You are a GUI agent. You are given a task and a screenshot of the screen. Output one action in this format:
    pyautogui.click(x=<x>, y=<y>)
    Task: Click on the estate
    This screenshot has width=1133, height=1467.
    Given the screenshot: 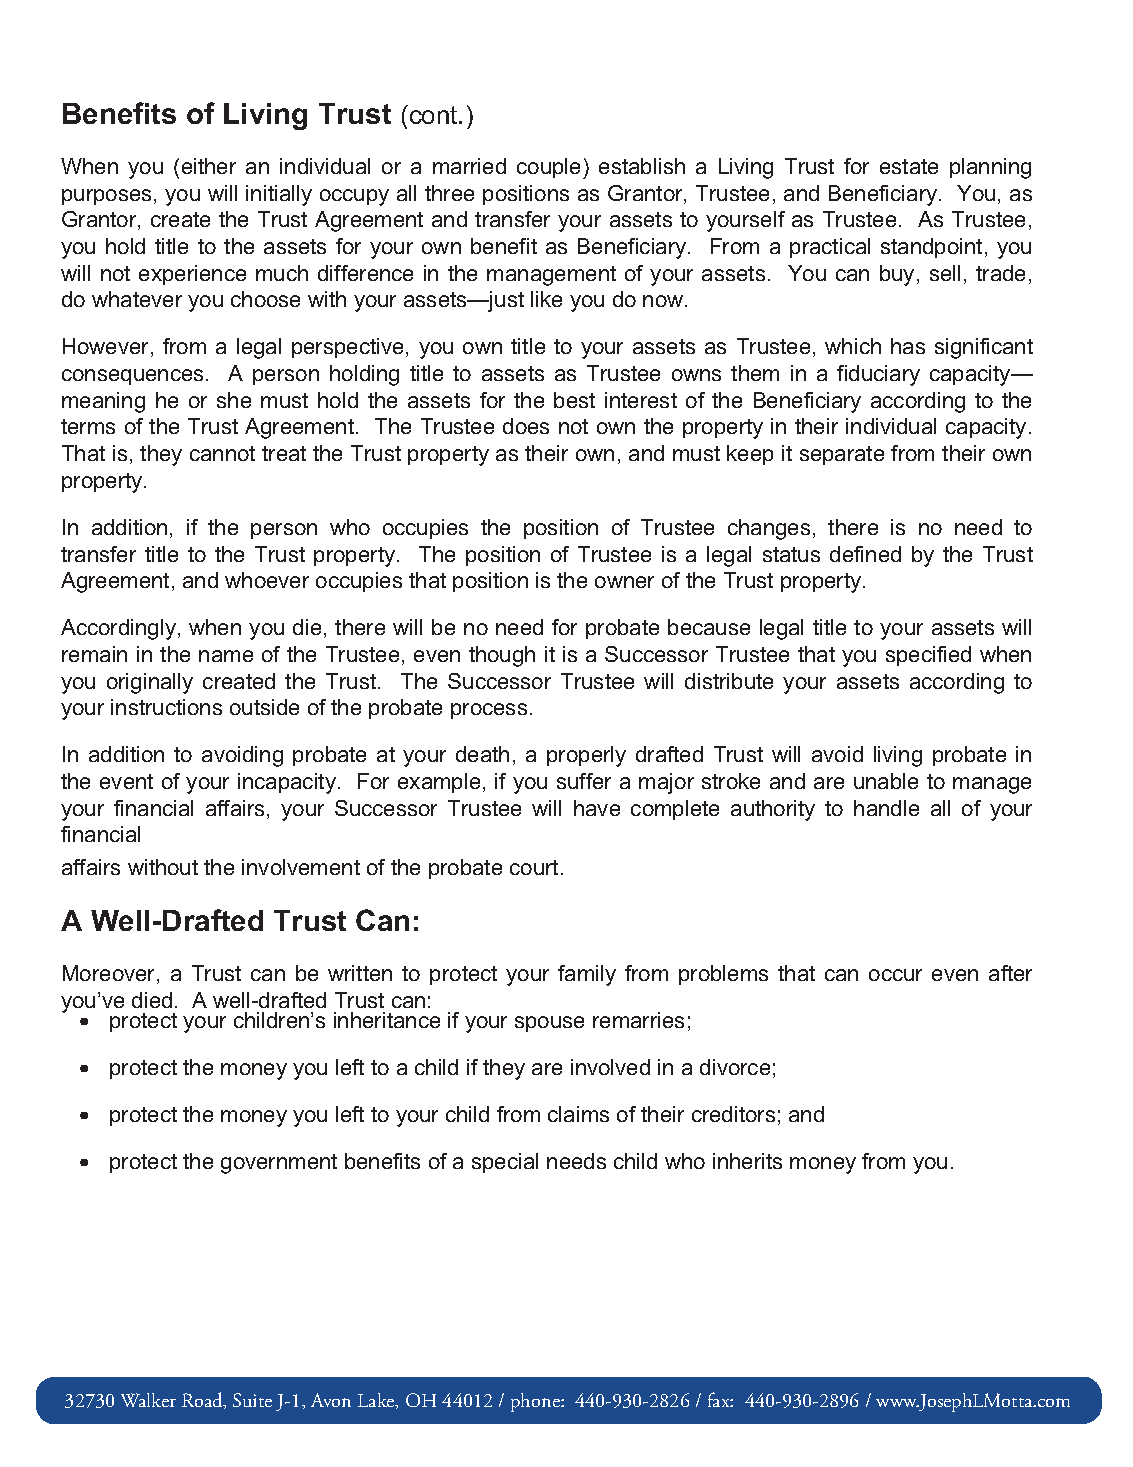 What is the action you would take?
    pyautogui.click(x=909, y=166)
